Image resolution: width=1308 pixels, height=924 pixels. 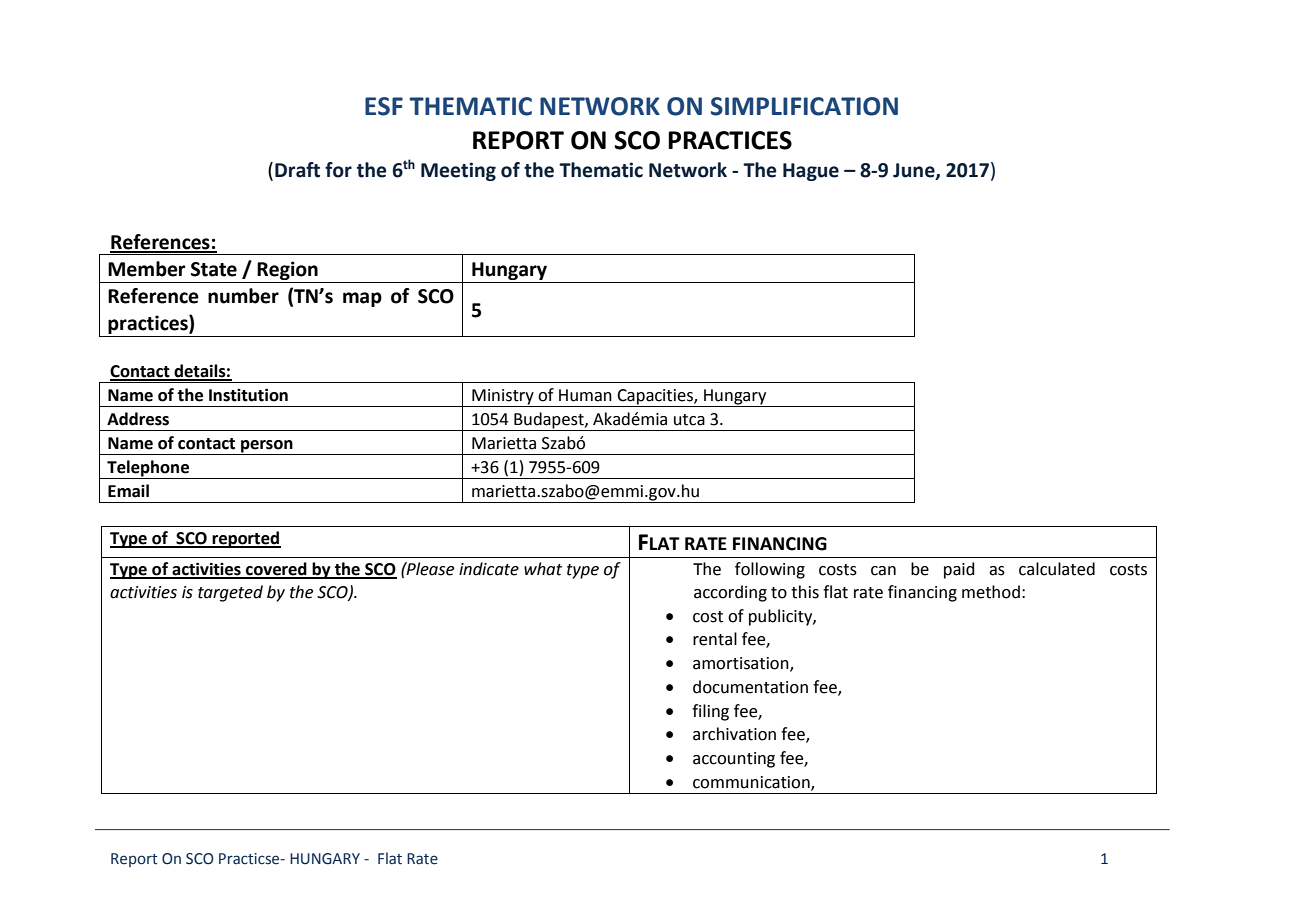 I want to click on Draft, so click(x=297, y=170).
